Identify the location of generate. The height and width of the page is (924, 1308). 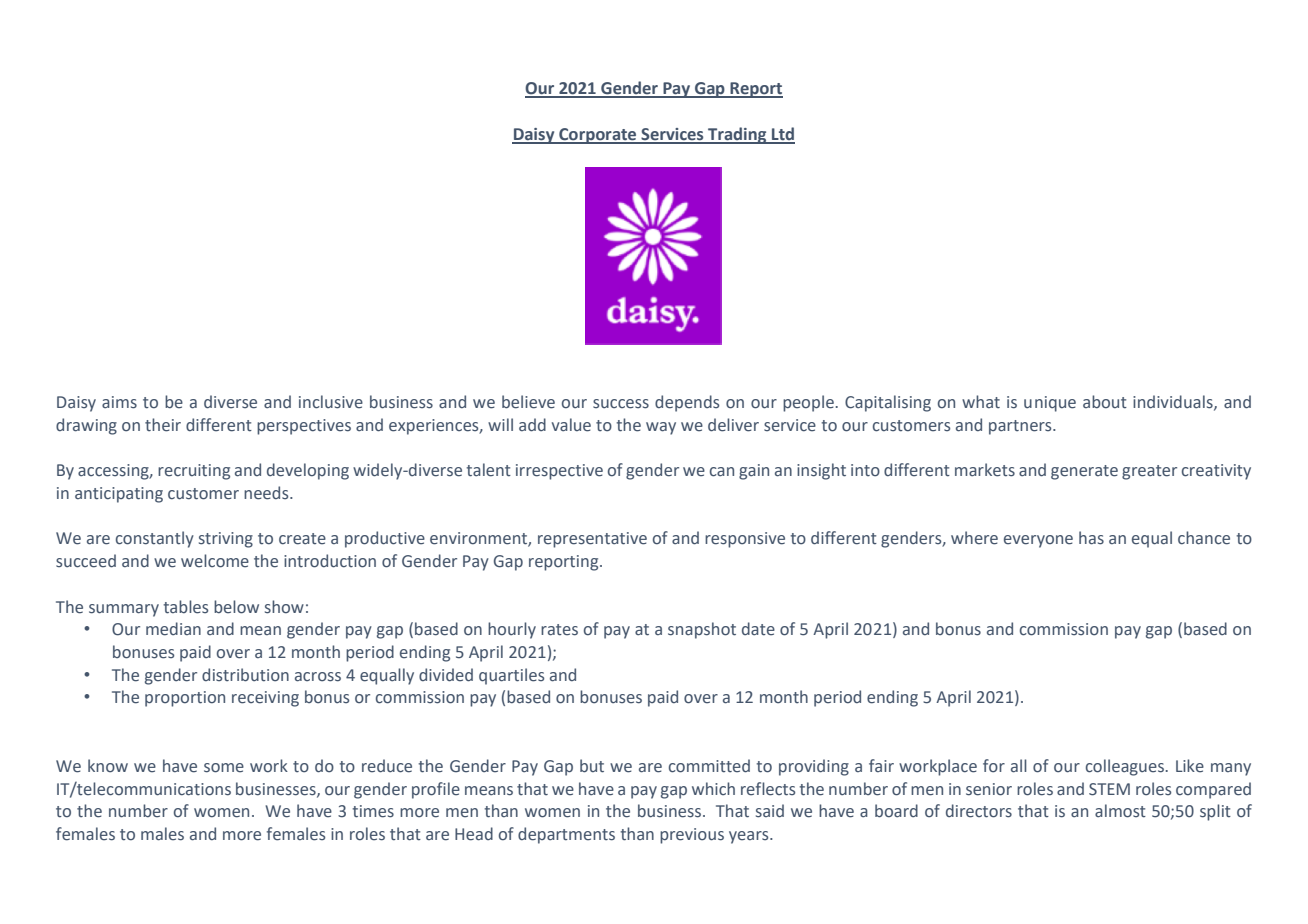
(1084, 472).
